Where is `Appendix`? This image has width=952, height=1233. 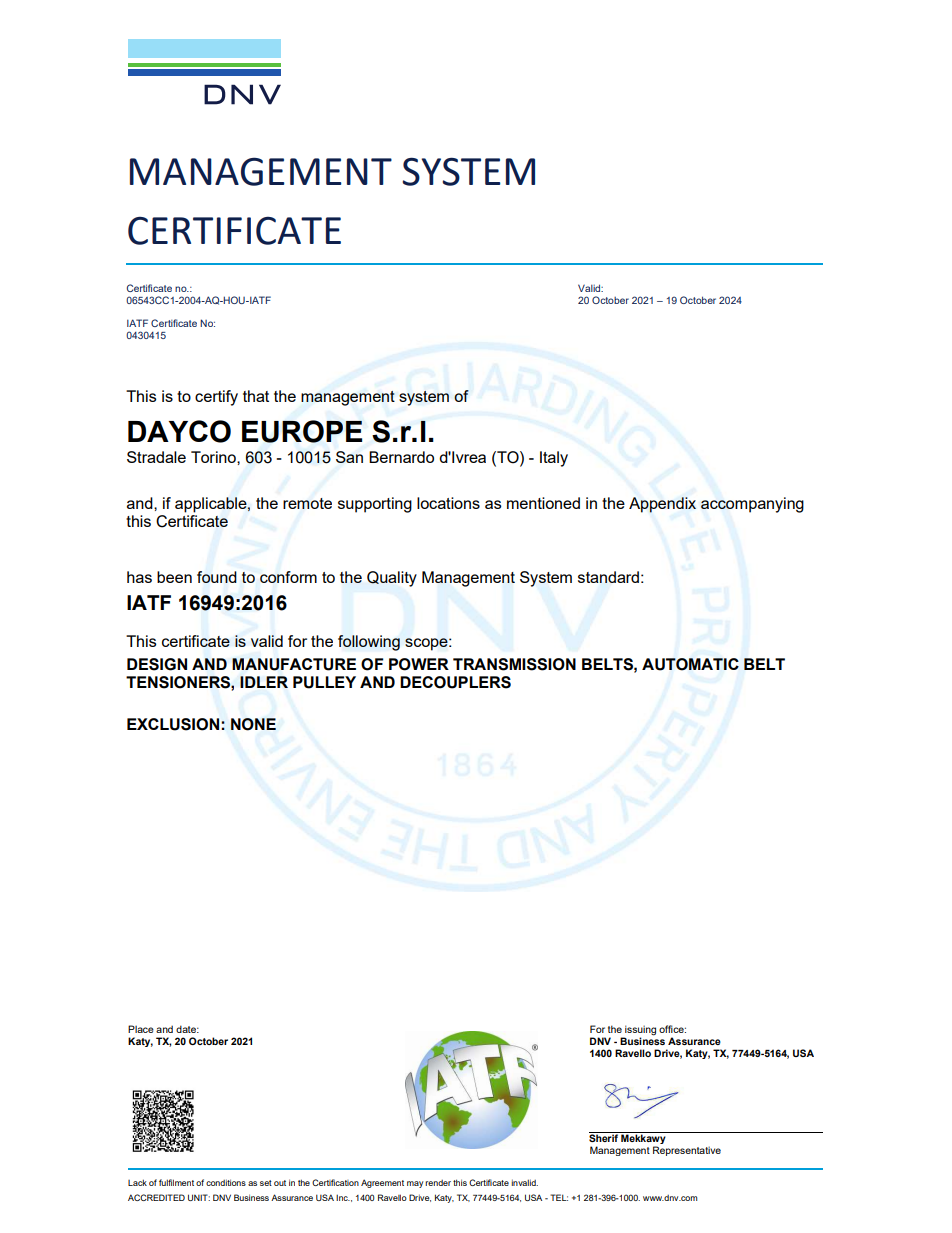
Appendix is located at coordinates (662, 505).
